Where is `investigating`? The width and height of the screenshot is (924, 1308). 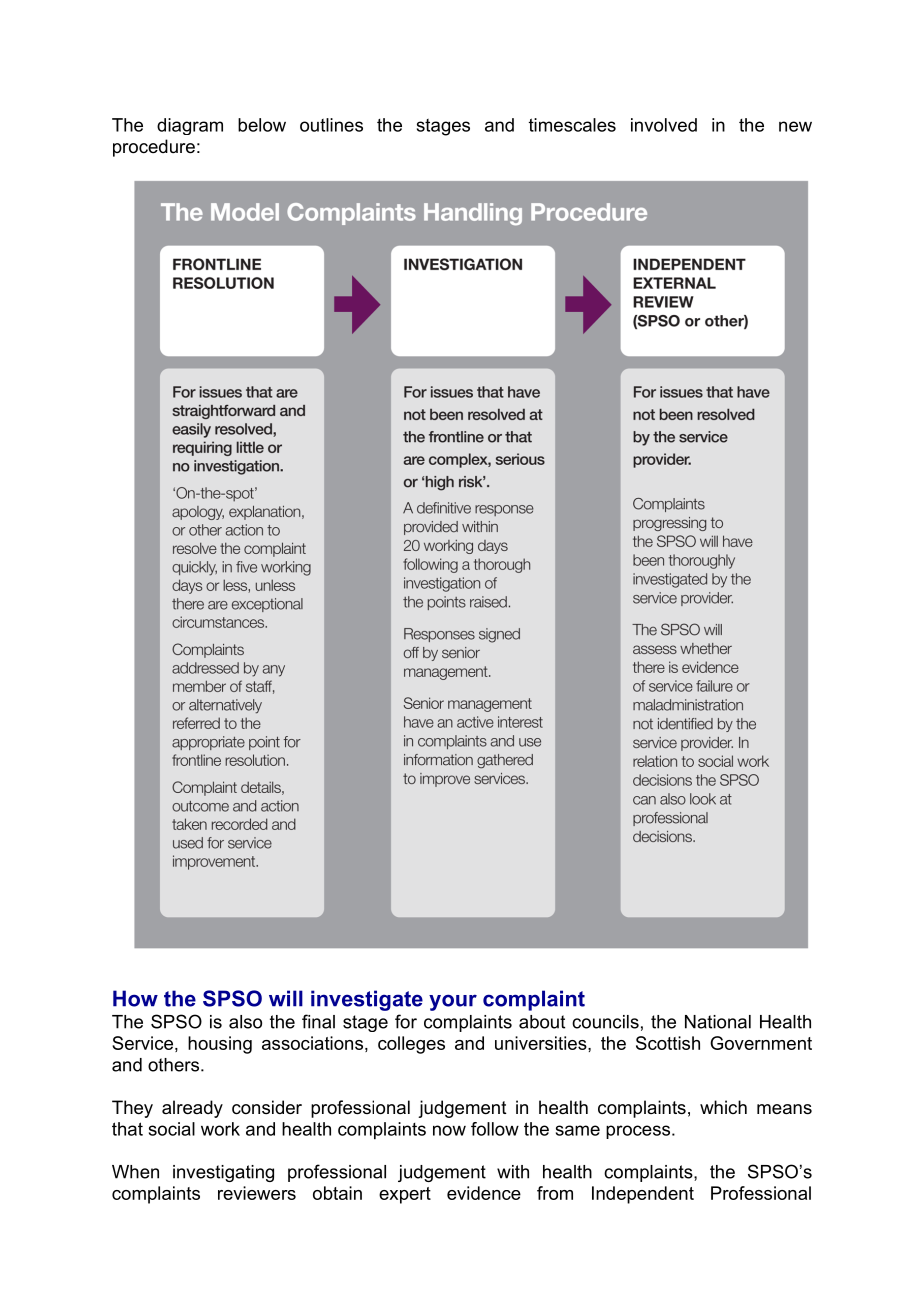
investigating is located at coordinates (223, 1173).
